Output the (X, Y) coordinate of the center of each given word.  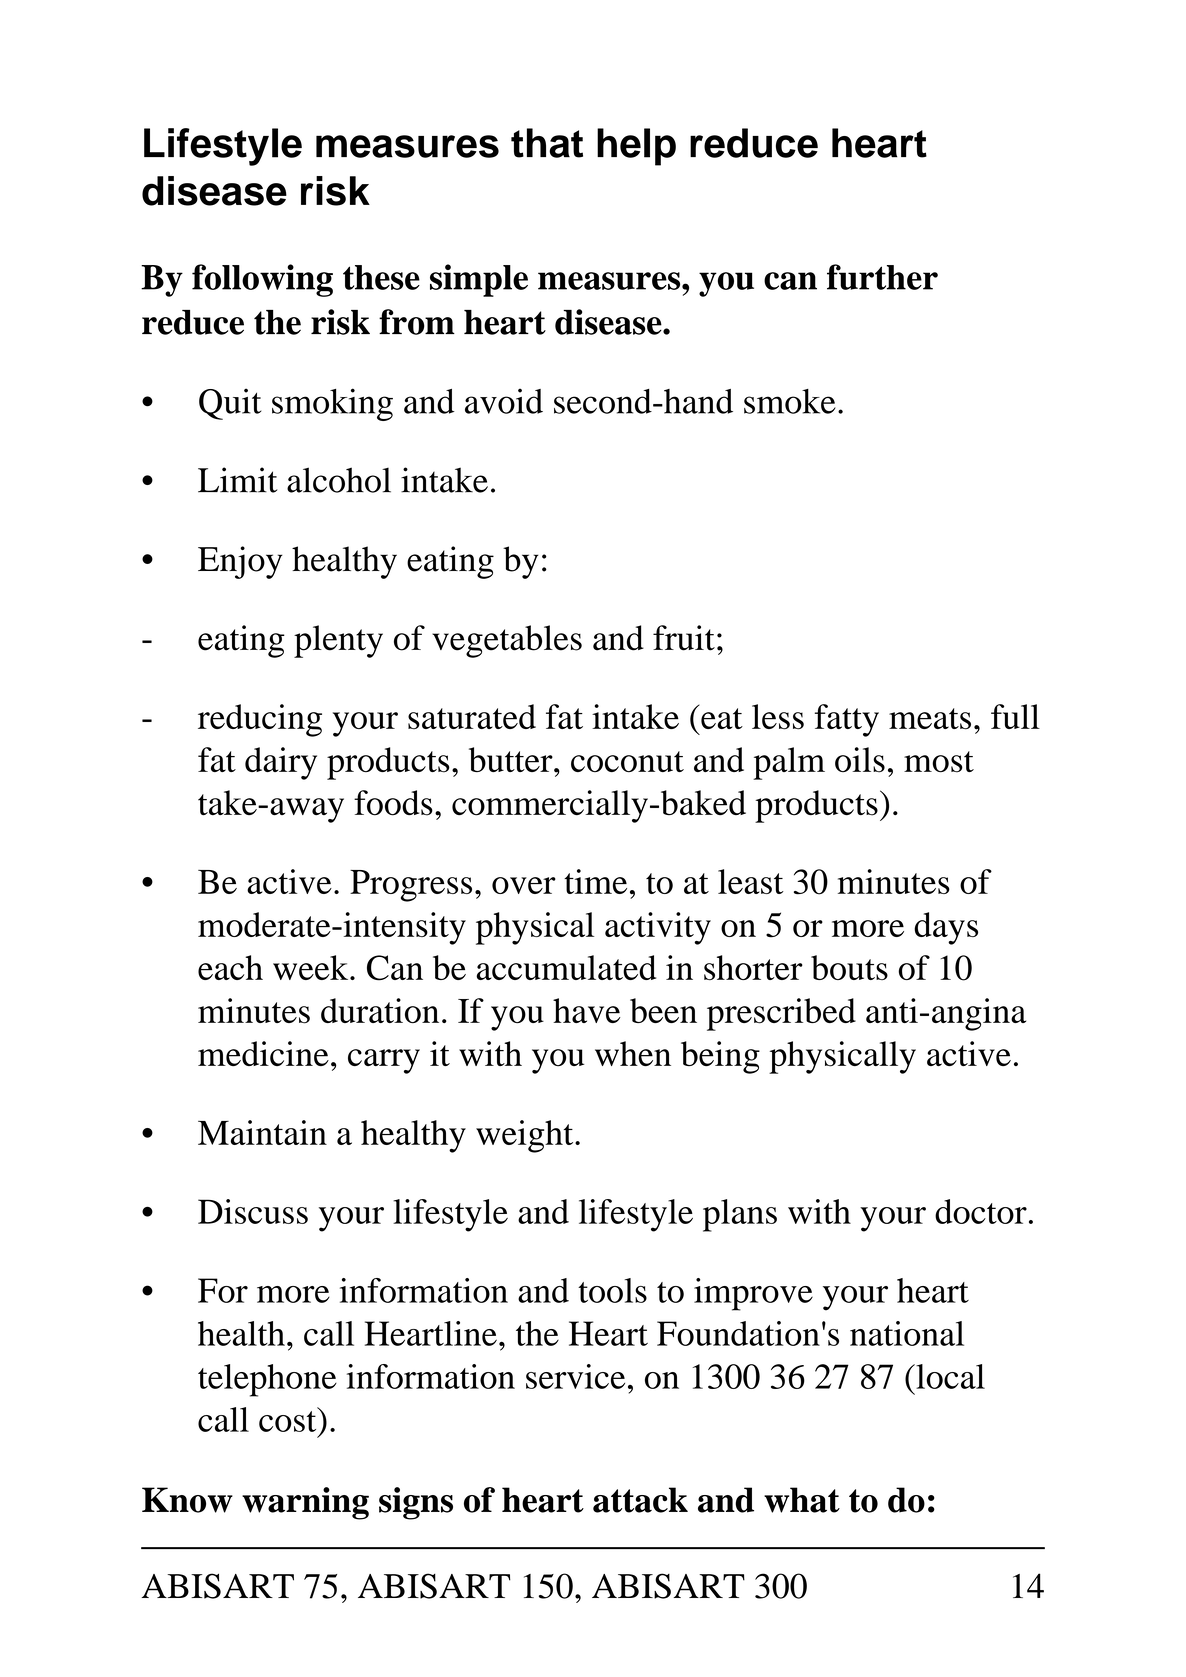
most (939, 762)
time (595, 881)
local (949, 1376)
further (882, 277)
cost (289, 1420)
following (262, 280)
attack (640, 1500)
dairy (281, 763)
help (636, 147)
